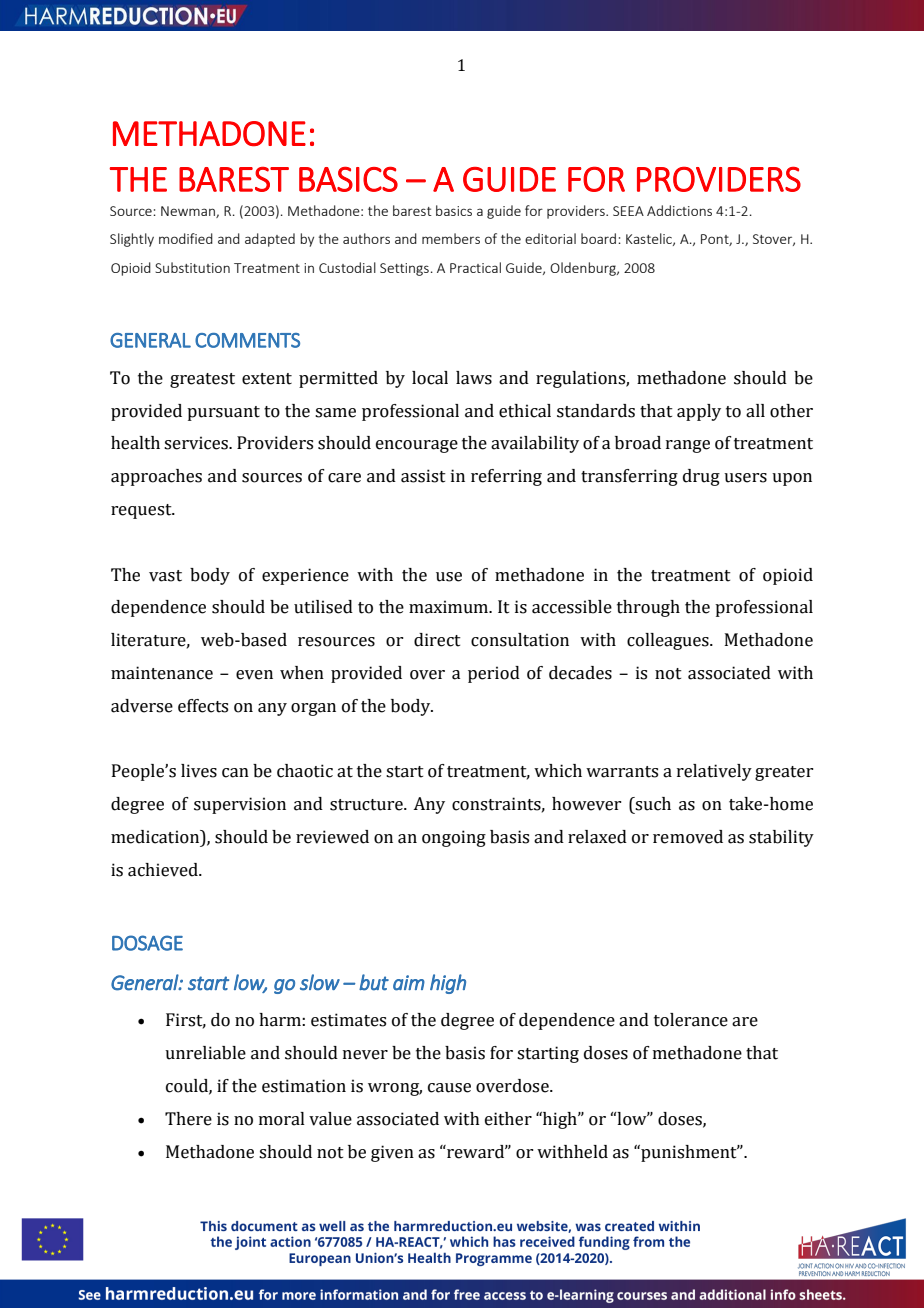 Image resolution: width=924 pixels, height=1308 pixels. What do you see at coordinates (451, 238) in the page?
I see `members` at bounding box center [451, 238].
